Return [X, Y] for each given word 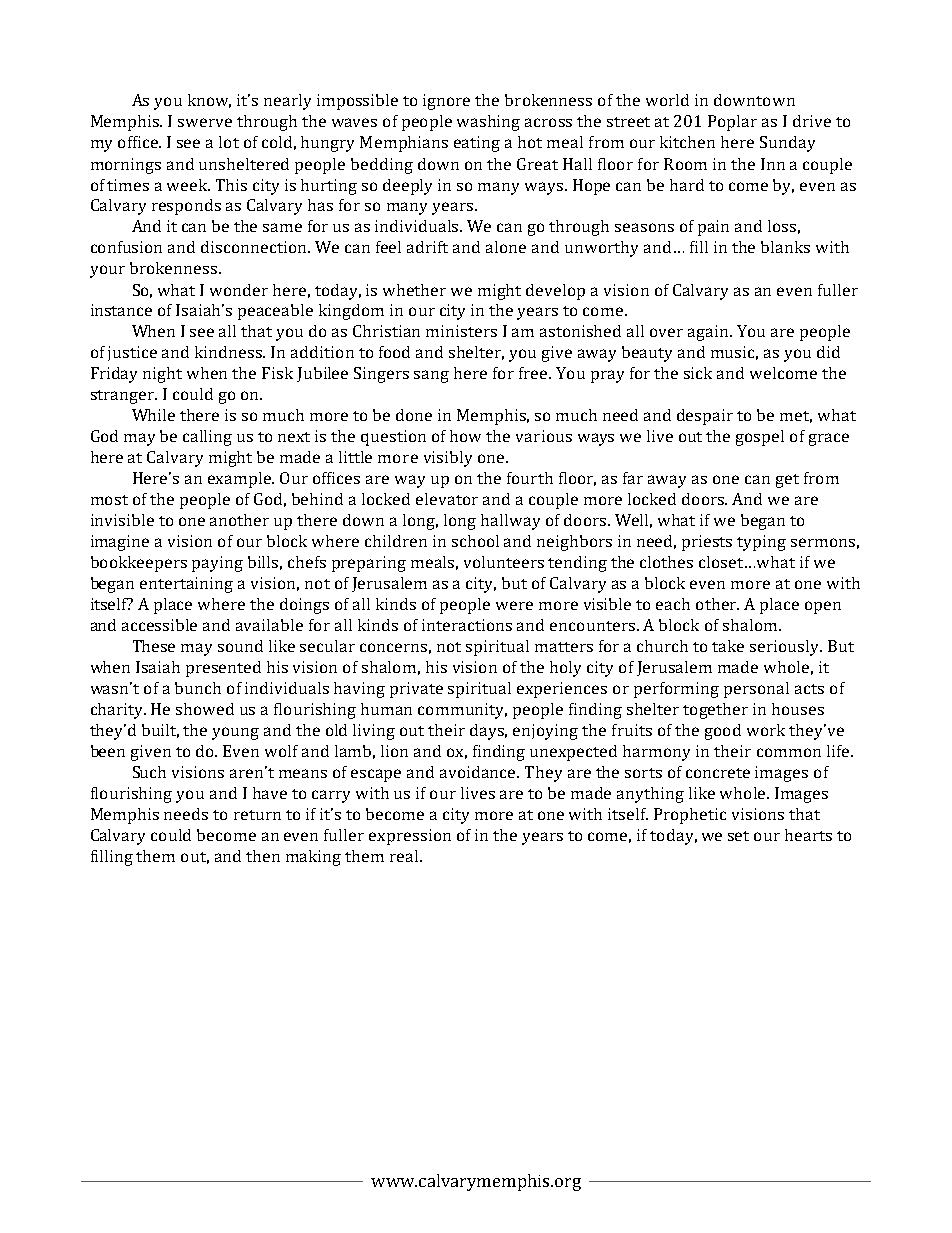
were [514, 605]
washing [488, 123]
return [257, 815]
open [823, 607]
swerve [205, 122]
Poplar [732, 123]
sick [698, 373]
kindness [230, 352]
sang [431, 376]
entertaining [186, 585]
